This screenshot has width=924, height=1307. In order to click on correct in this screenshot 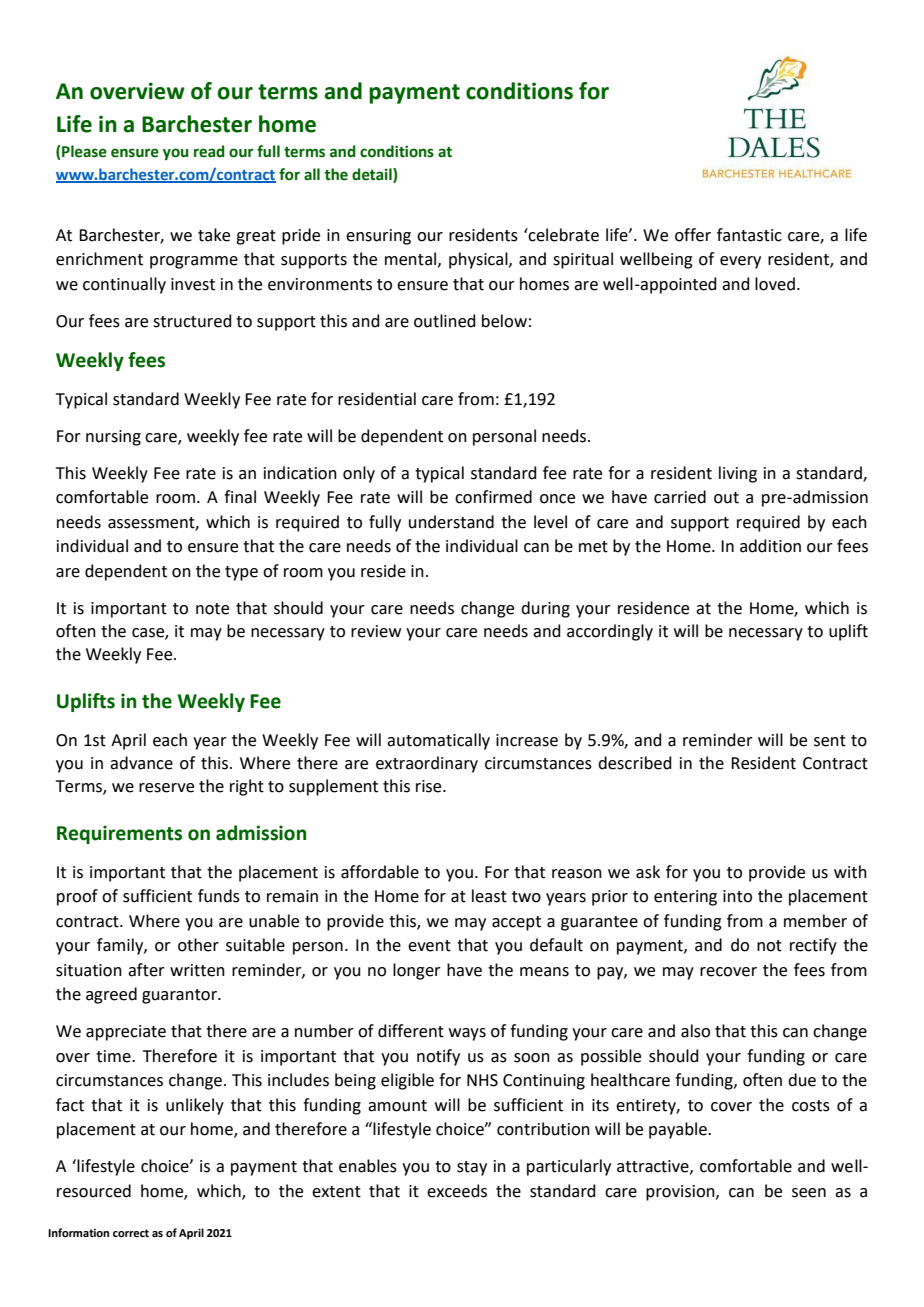, I will do `click(131, 1233)`.
